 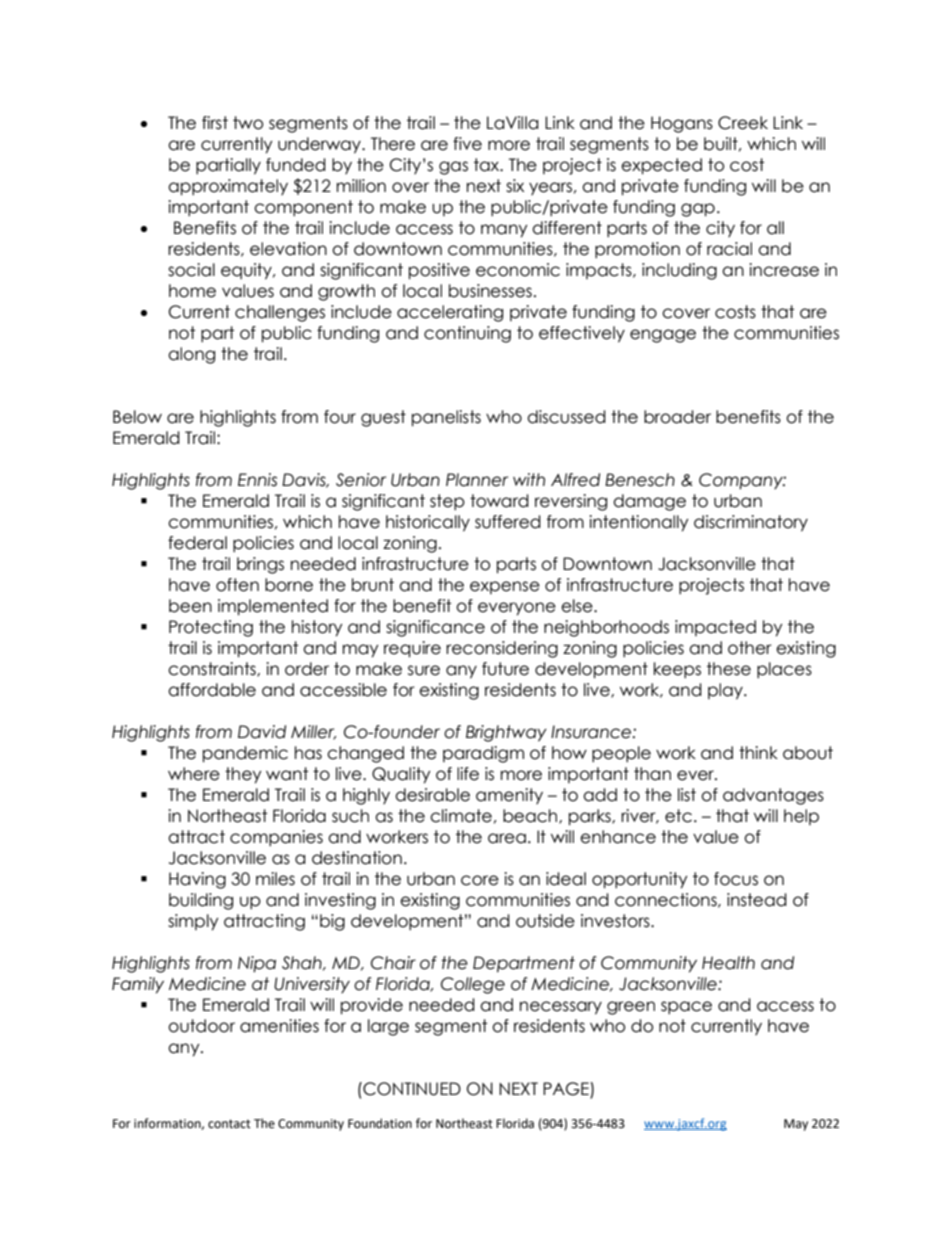 What do you see at coordinates (197, 880) in the screenshot?
I see `Having` at bounding box center [197, 880].
